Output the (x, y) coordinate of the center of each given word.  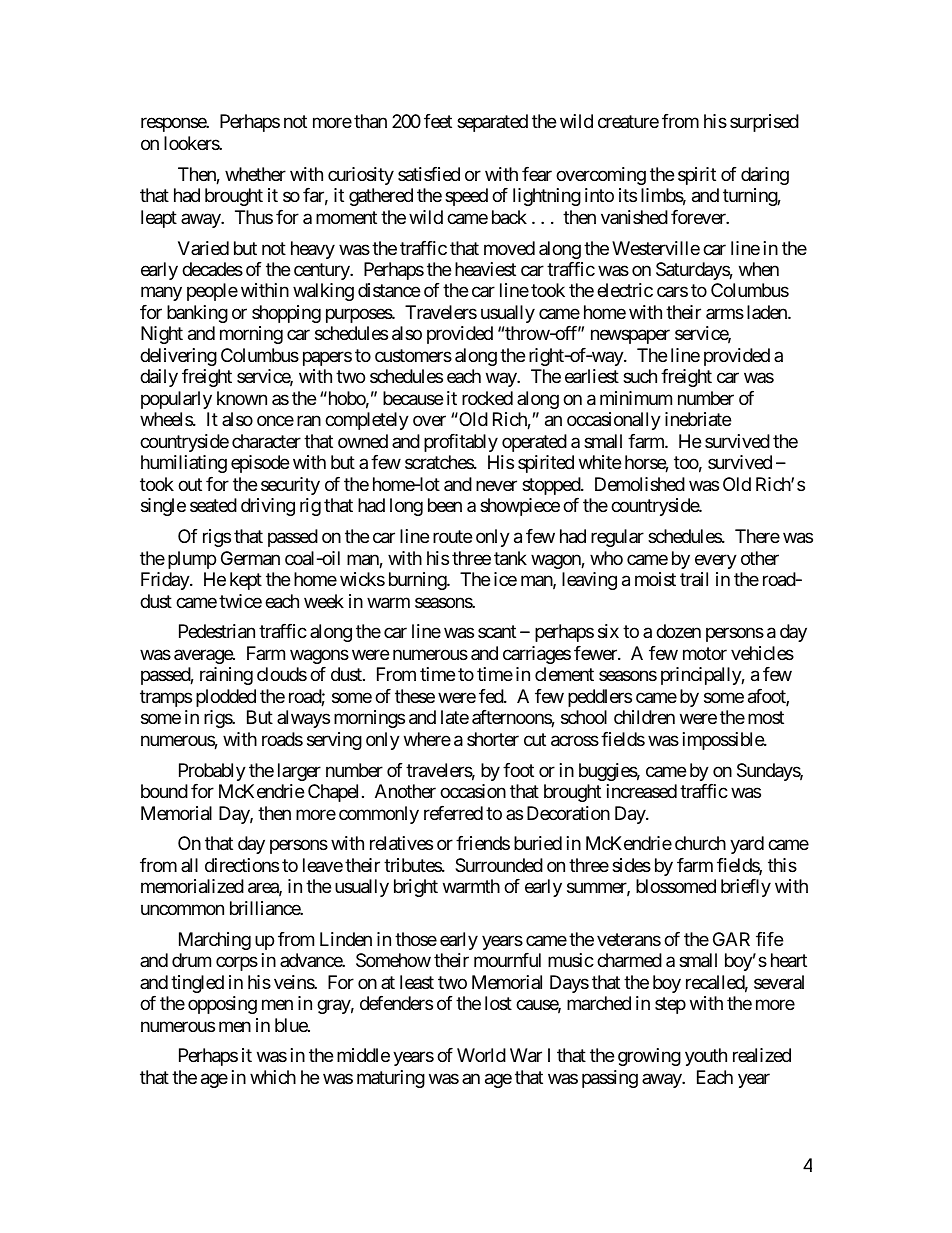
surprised (764, 123)
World (481, 1055)
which (273, 1077)
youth (706, 1057)
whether (255, 174)
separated (492, 123)
